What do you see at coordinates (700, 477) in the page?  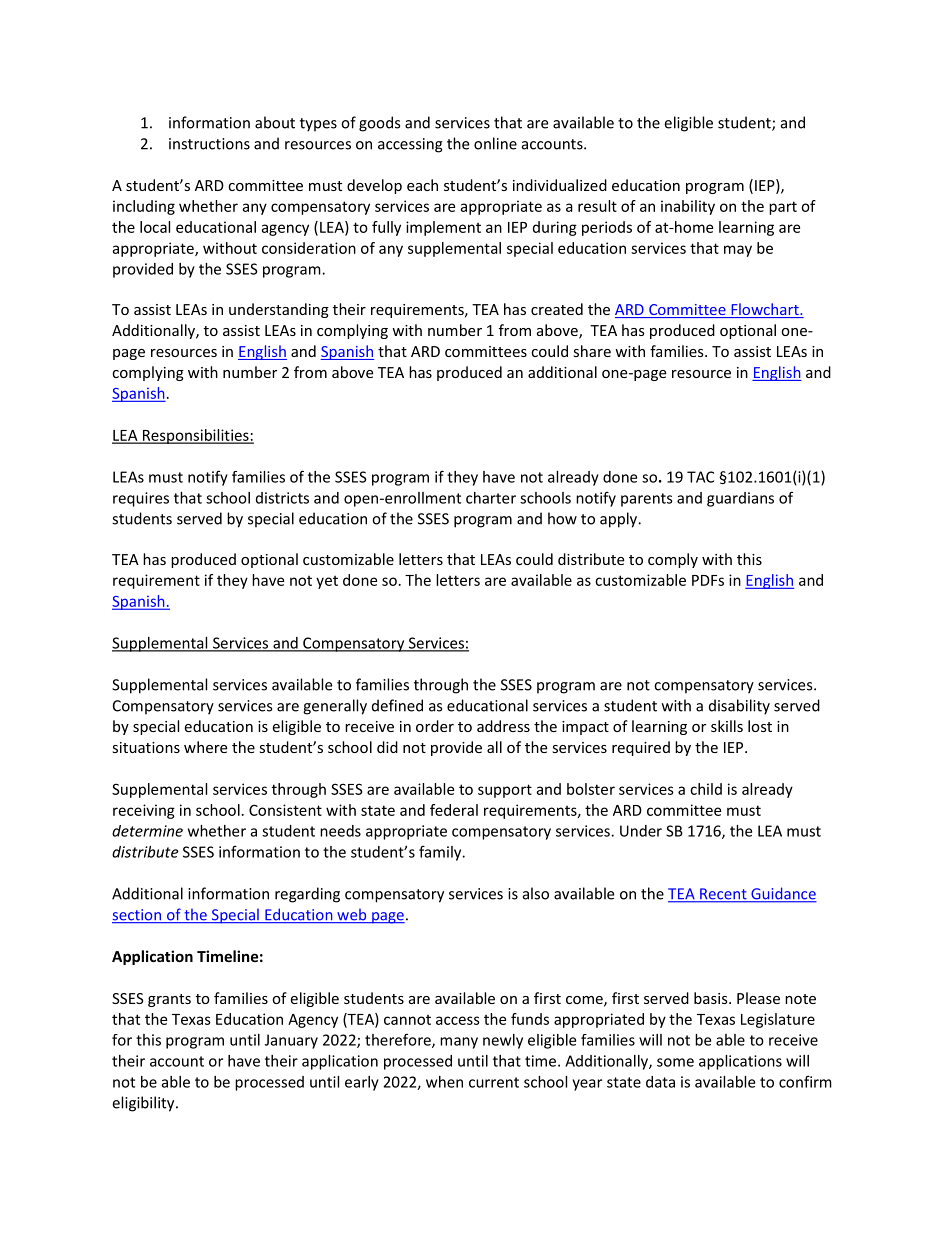 I see `TAC` at bounding box center [700, 477].
